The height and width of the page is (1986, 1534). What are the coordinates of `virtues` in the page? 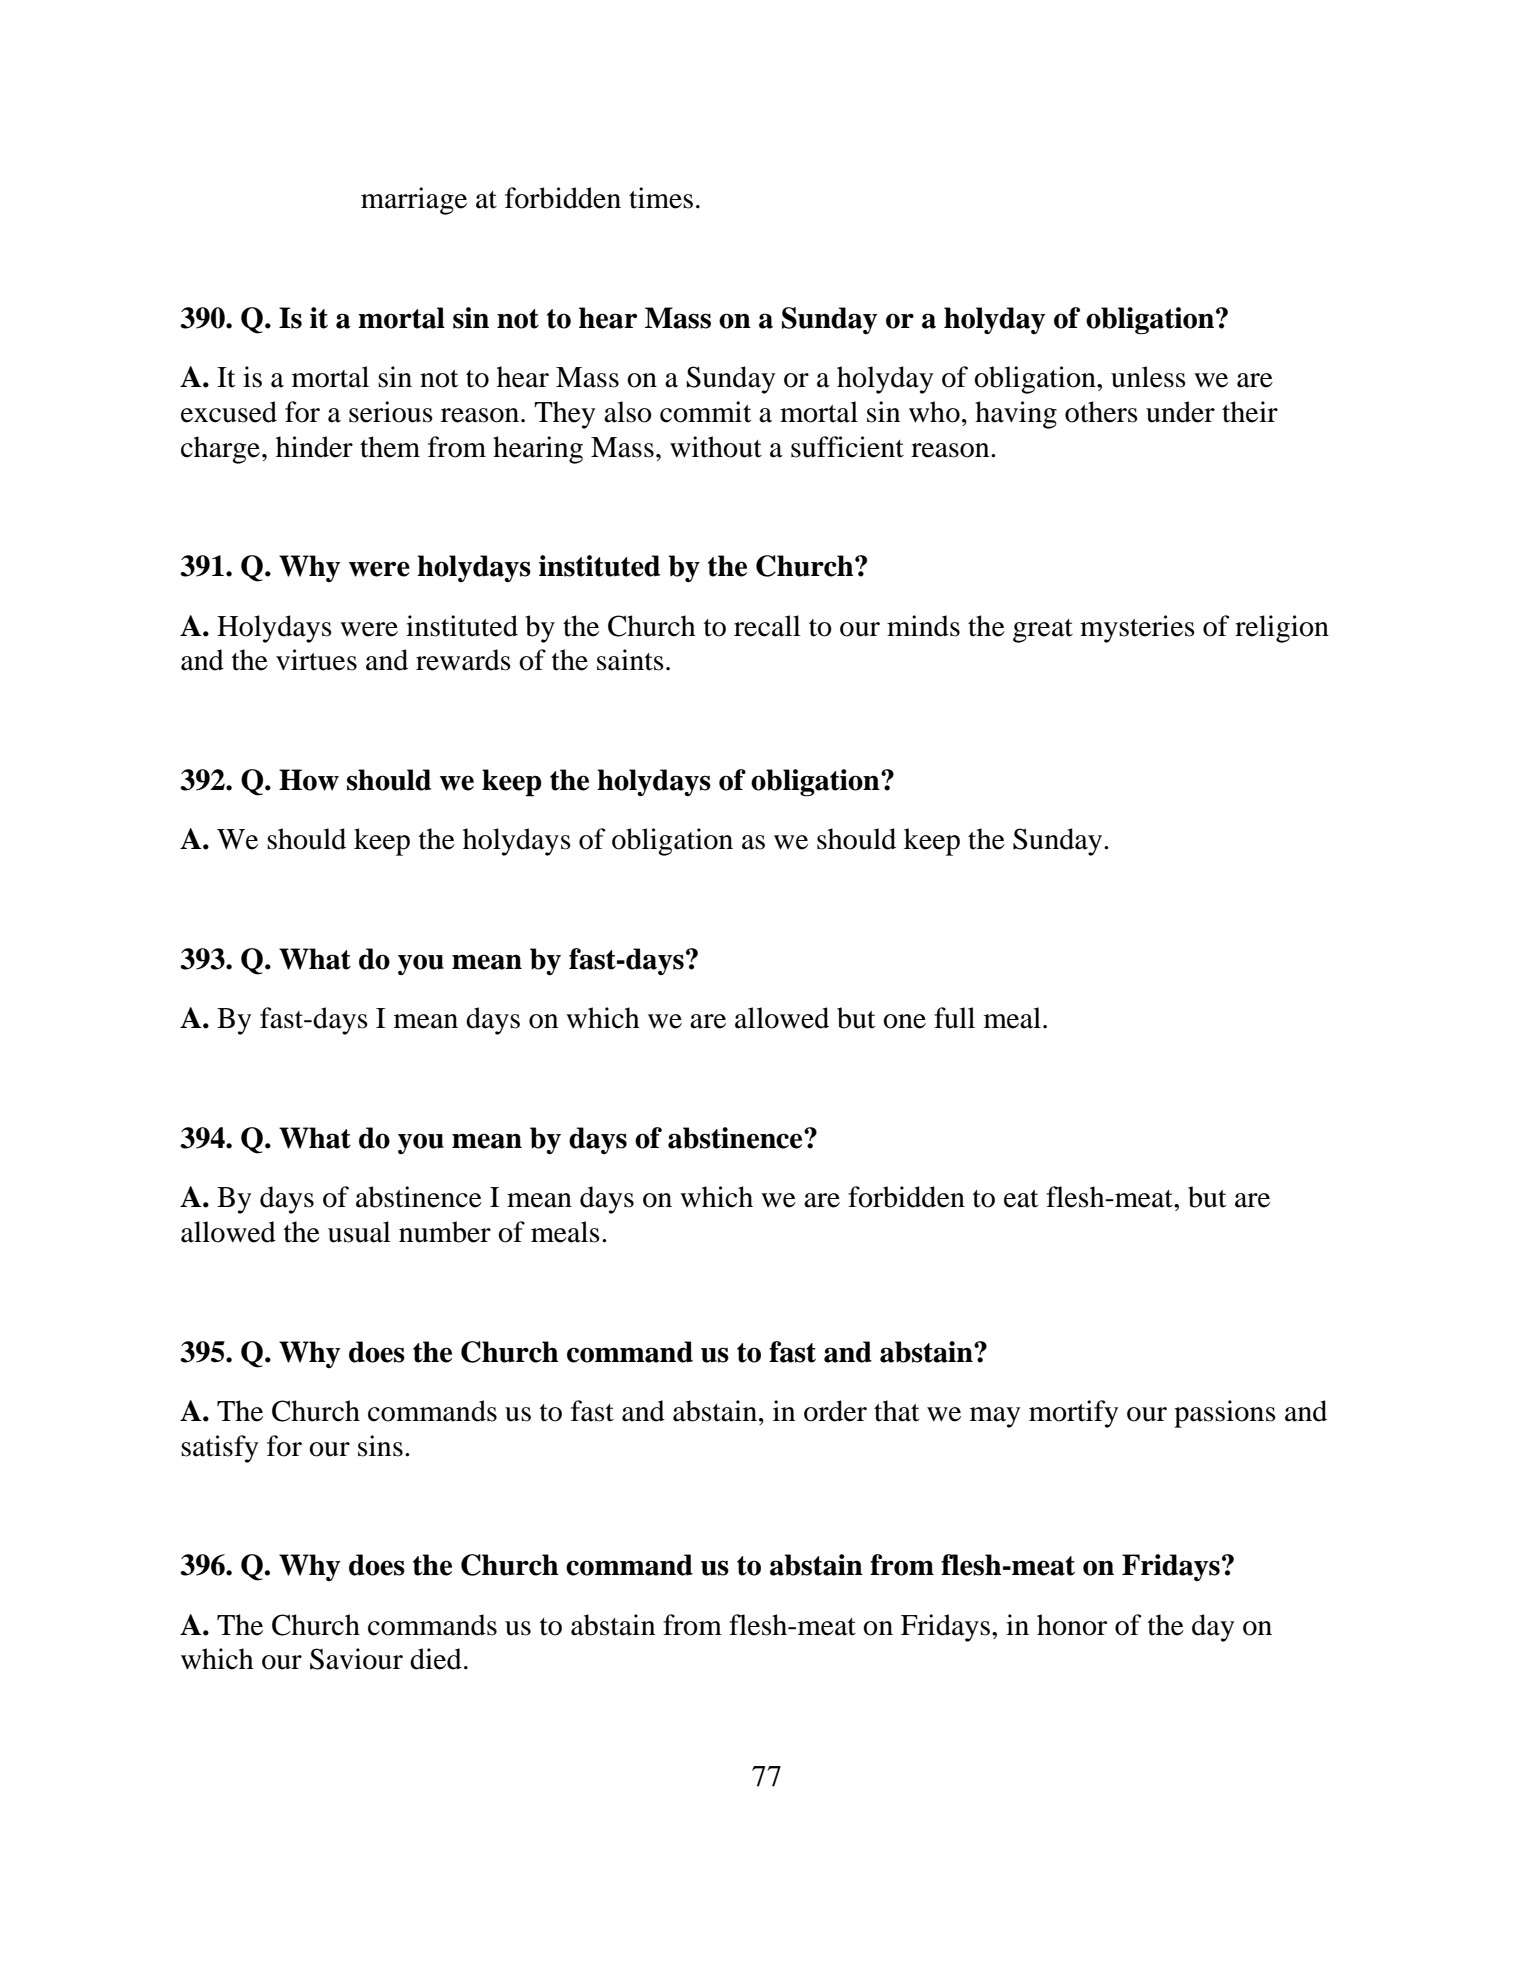 It's located at (316, 660).
